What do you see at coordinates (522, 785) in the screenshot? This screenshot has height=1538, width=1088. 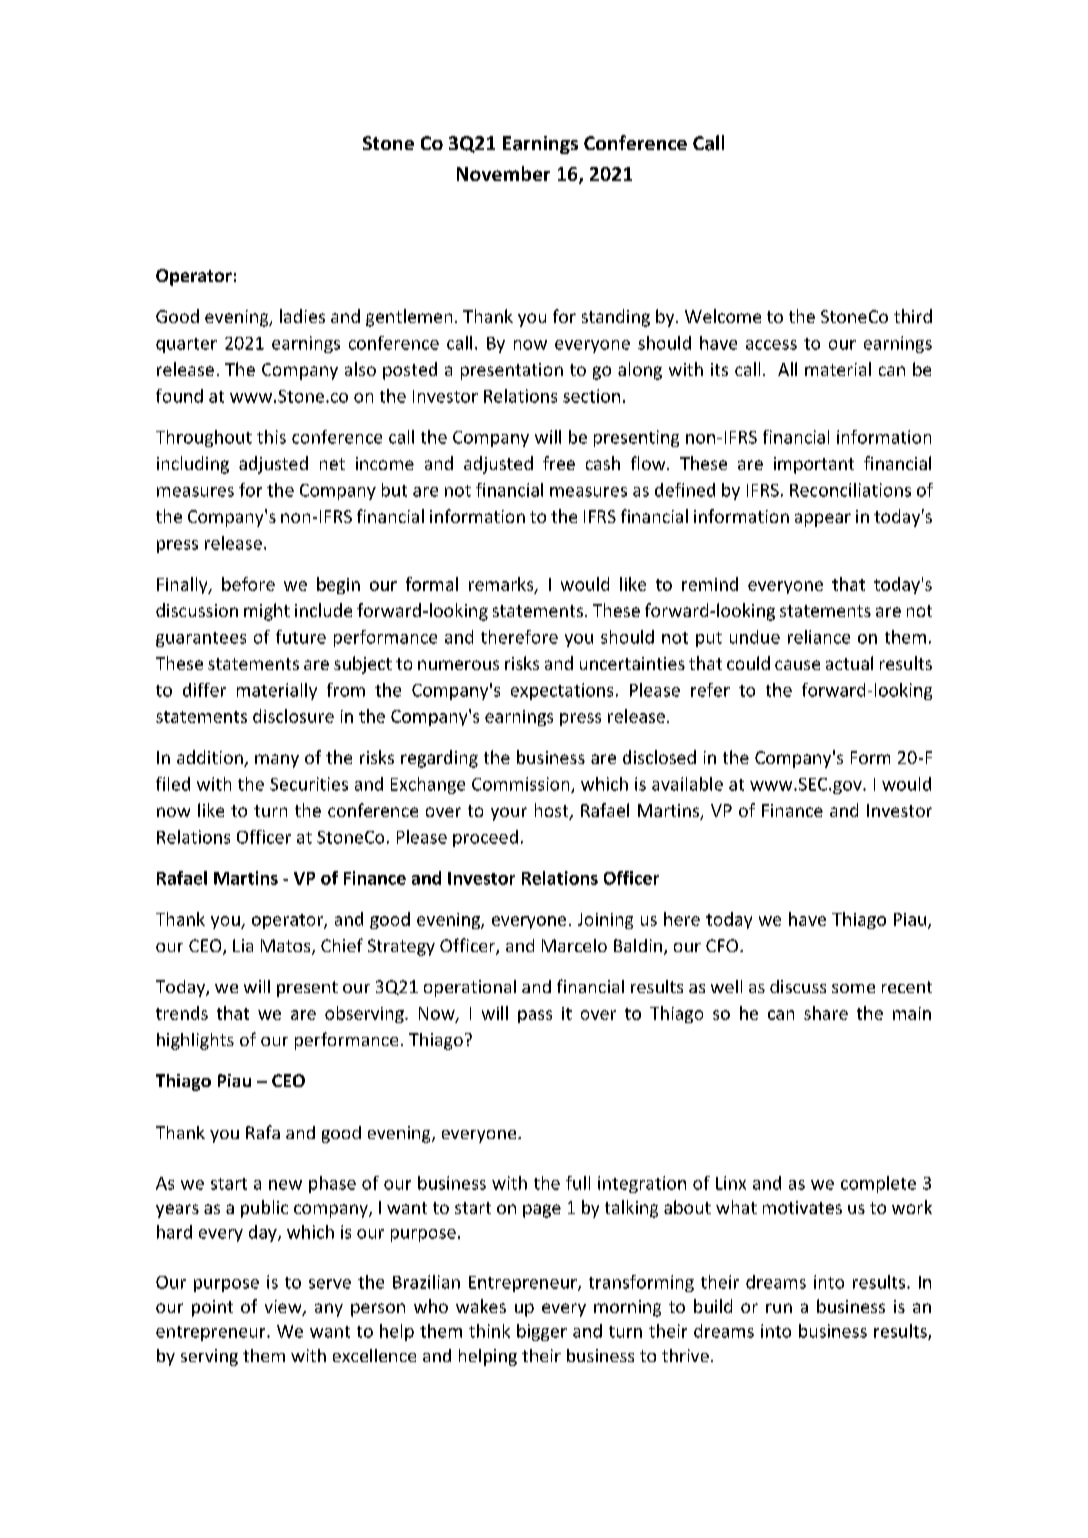 I see `Commission` at bounding box center [522, 785].
